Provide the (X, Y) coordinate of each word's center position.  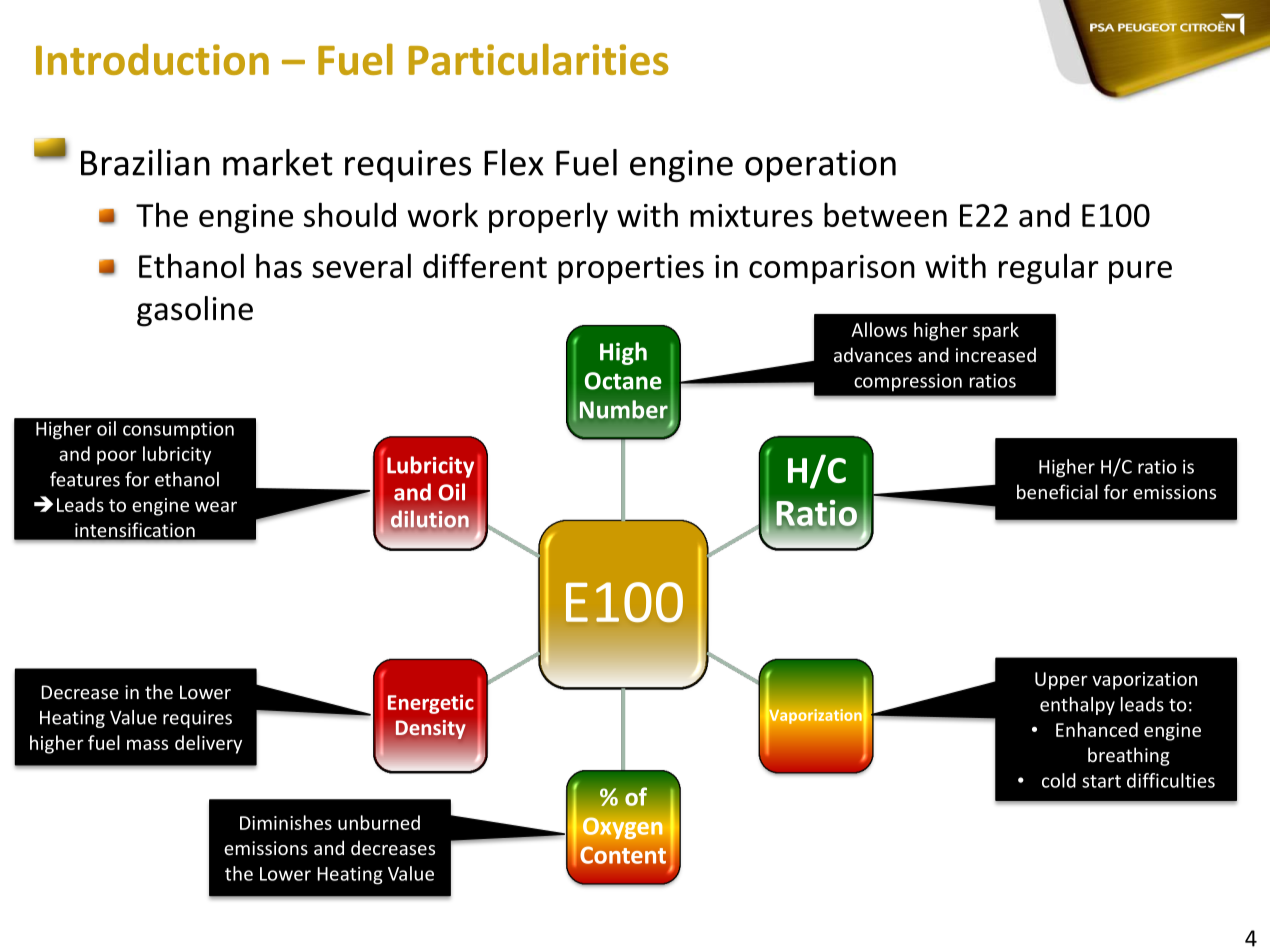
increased (996, 354)
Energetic (431, 704)
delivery (208, 744)
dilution (430, 519)
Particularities (539, 59)
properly (548, 217)
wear (216, 506)
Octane (623, 381)
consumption (178, 430)
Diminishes (286, 822)
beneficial (1057, 491)
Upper (1061, 681)
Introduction (152, 59)
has (279, 265)
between (885, 214)
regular (1049, 268)
